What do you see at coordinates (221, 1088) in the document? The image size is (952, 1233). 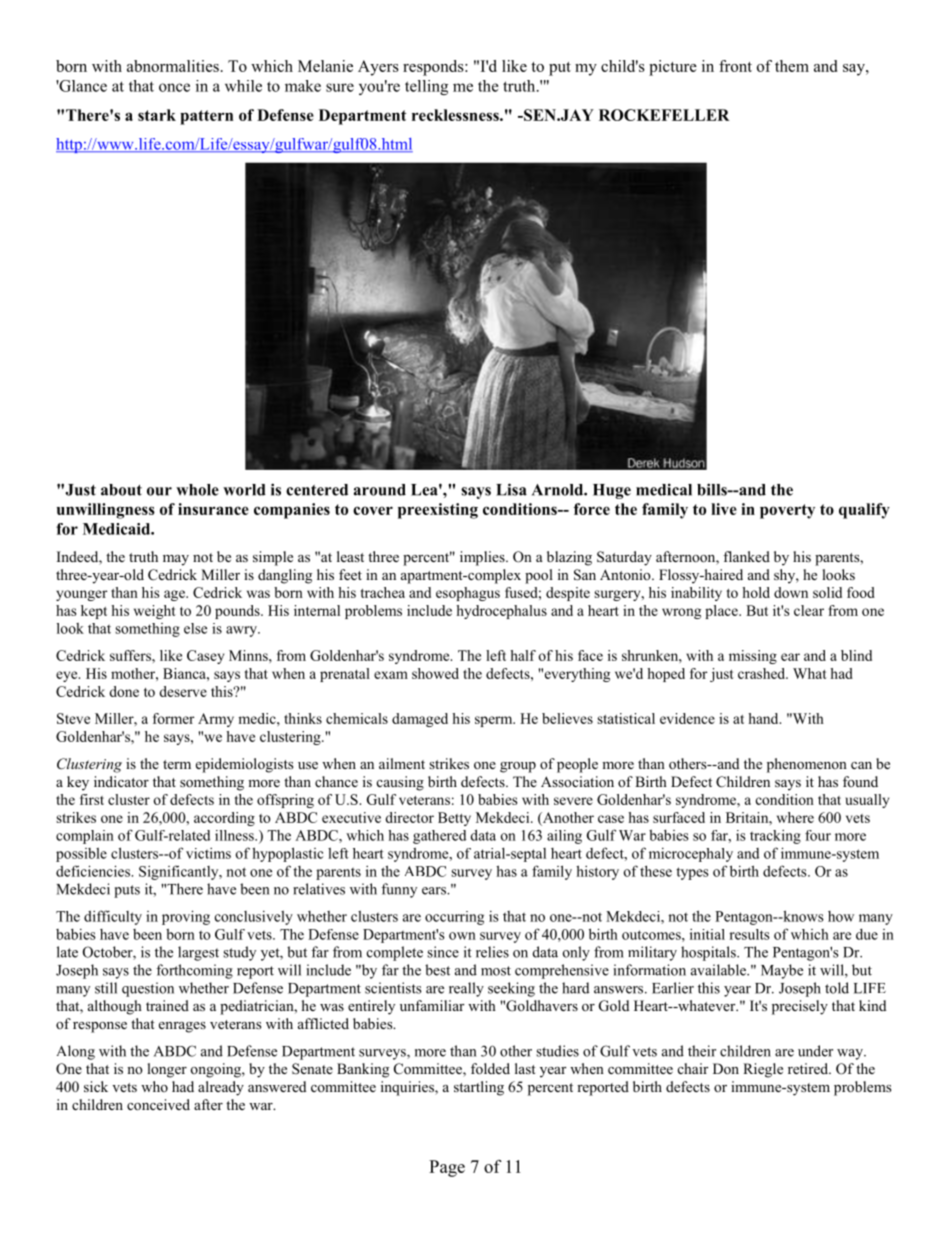 I see `already` at bounding box center [221, 1088].
